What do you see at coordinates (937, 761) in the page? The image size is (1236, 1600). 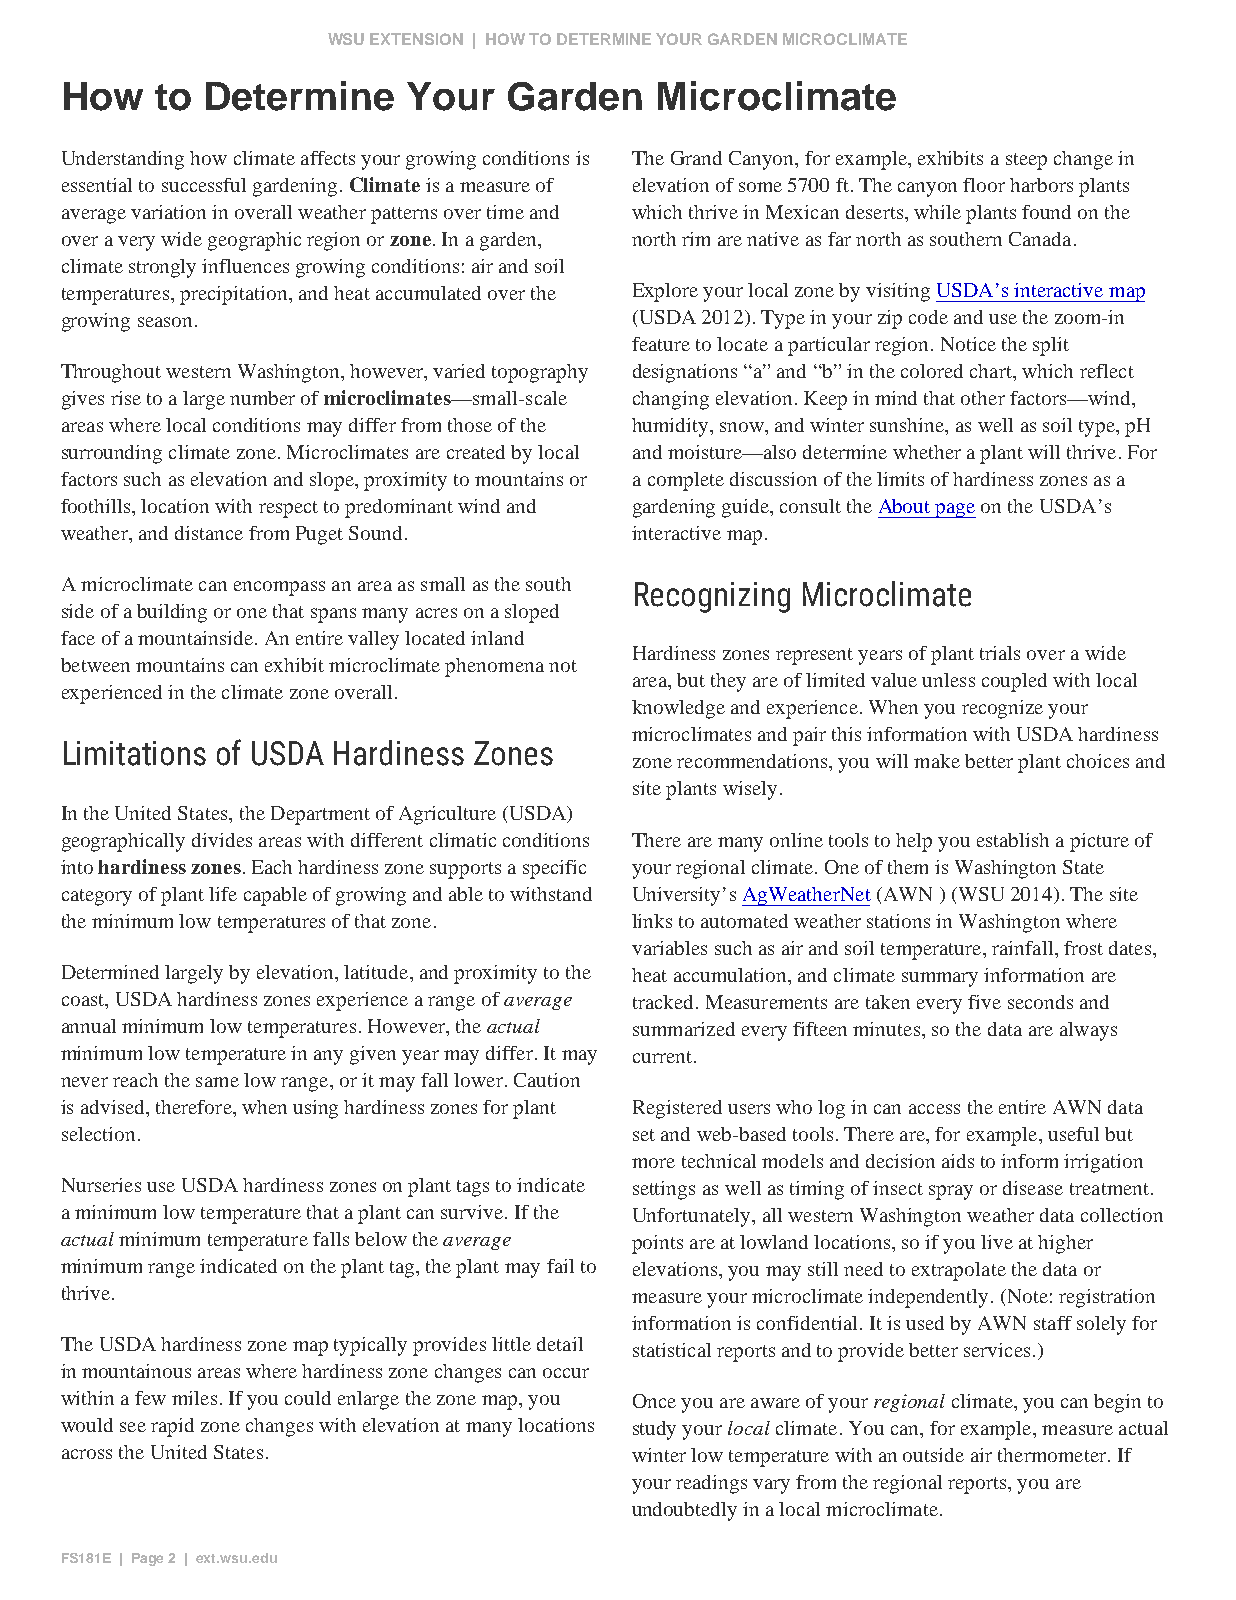 I see `make` at bounding box center [937, 761].
